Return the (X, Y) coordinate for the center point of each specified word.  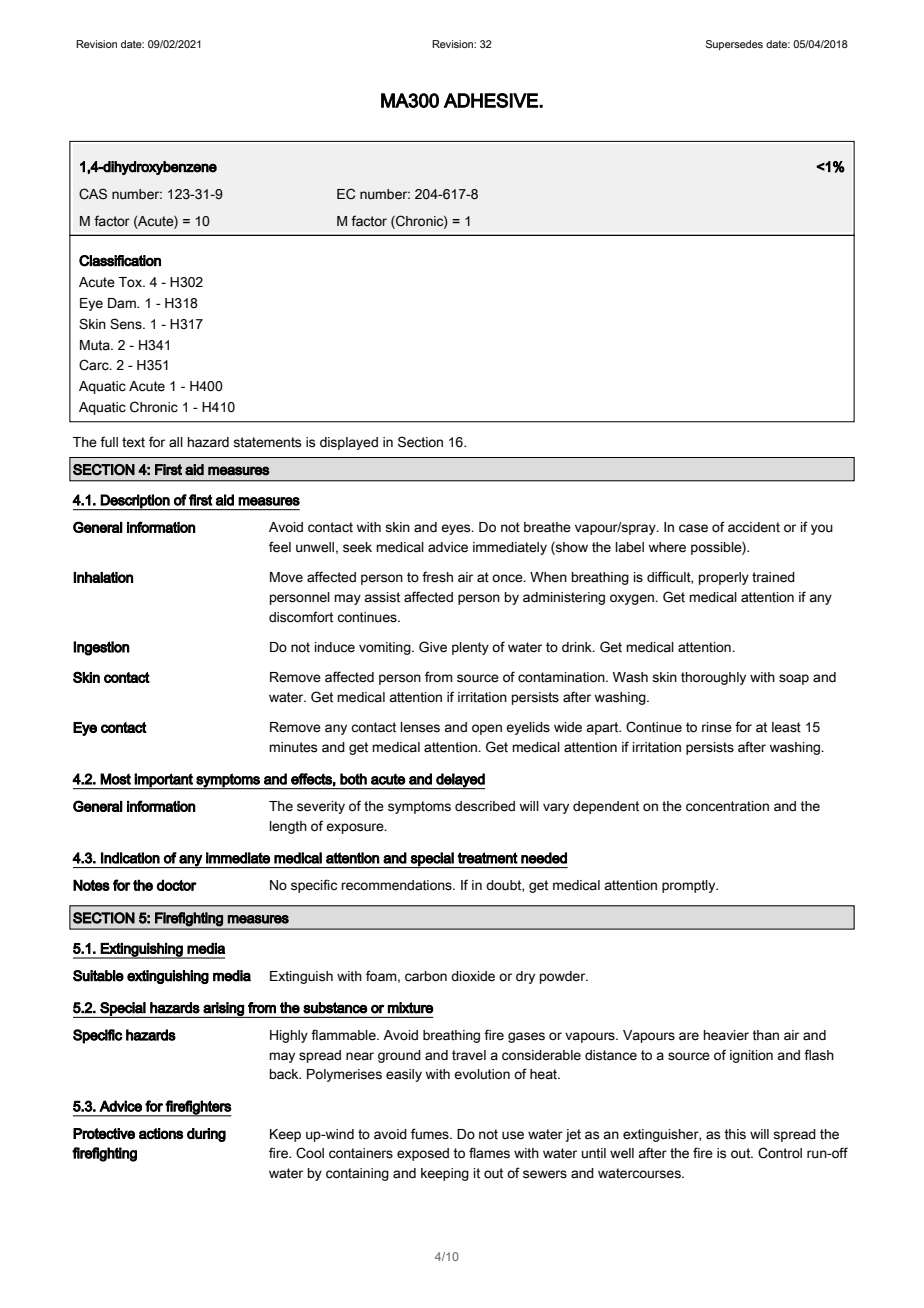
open (487, 729)
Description (135, 502)
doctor (177, 885)
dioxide (473, 976)
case (693, 528)
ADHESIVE (492, 100)
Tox (131, 282)
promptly (690, 886)
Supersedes (734, 45)
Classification (120, 261)
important (164, 781)
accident (754, 527)
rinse (717, 727)
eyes (457, 529)
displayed (349, 443)
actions (161, 1133)
